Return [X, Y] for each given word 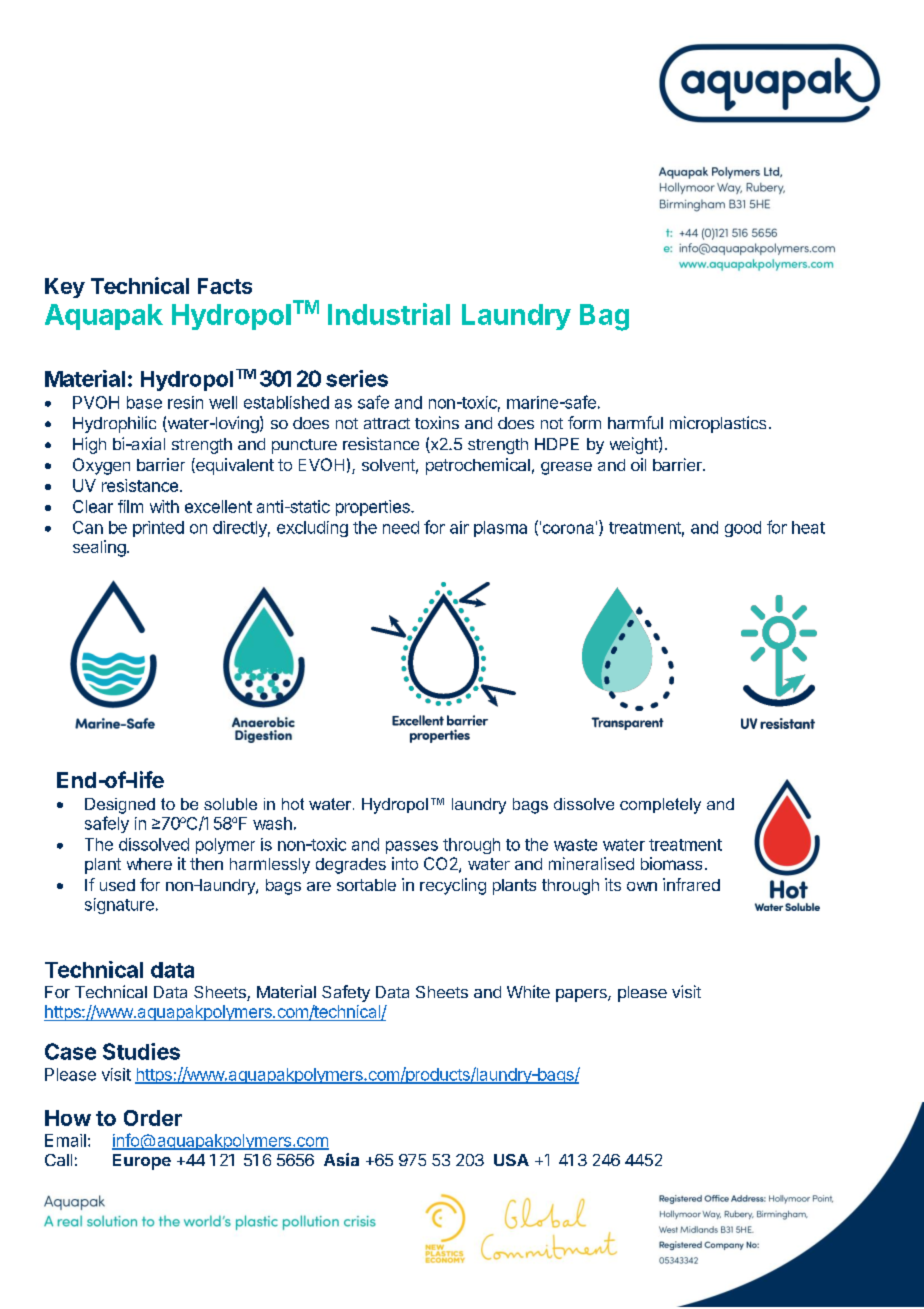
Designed [120, 806]
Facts [225, 286]
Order [153, 1118]
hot [293, 804]
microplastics [718, 424]
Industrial [389, 314]
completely [660, 806]
